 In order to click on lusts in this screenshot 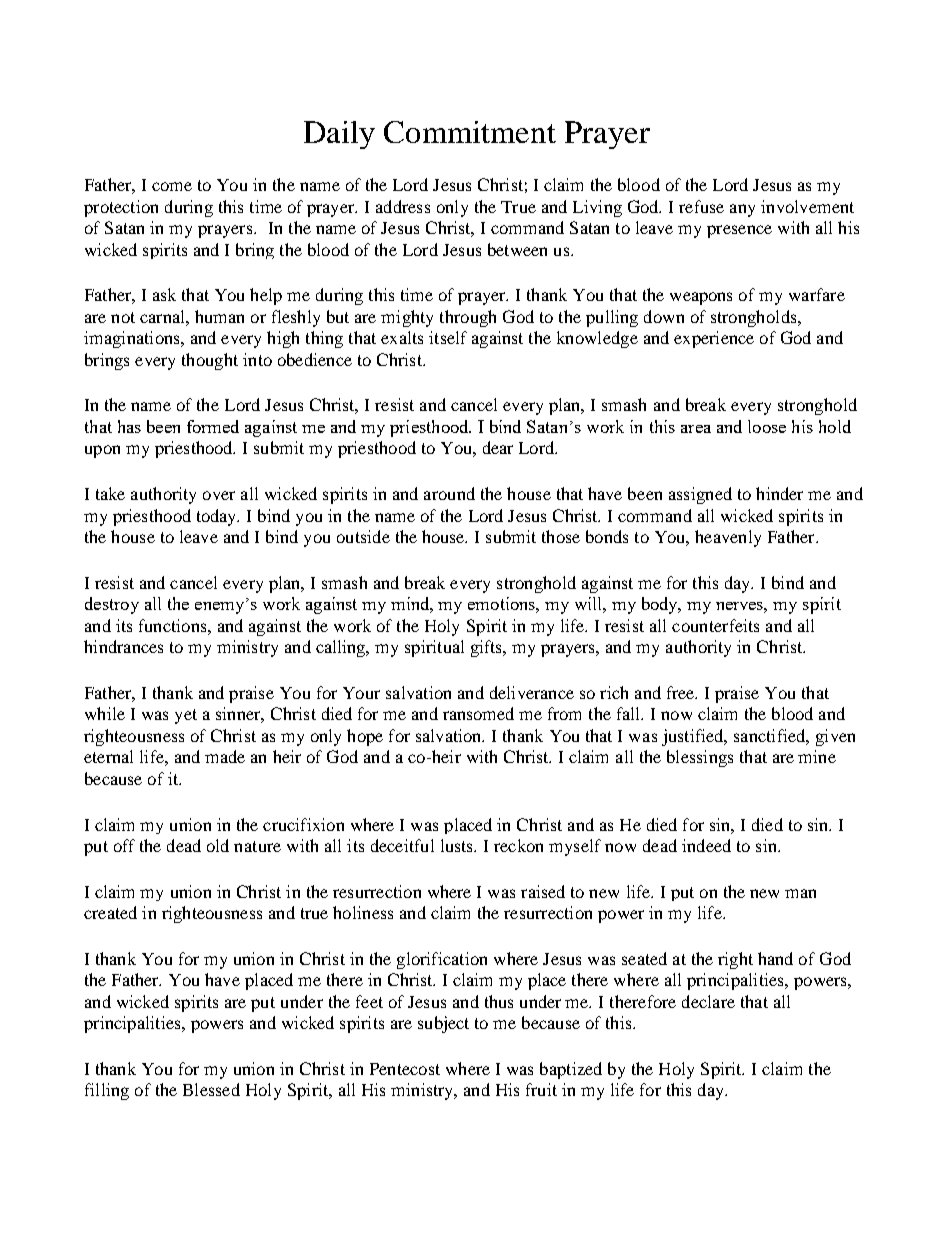, I will do `click(458, 845)`.
